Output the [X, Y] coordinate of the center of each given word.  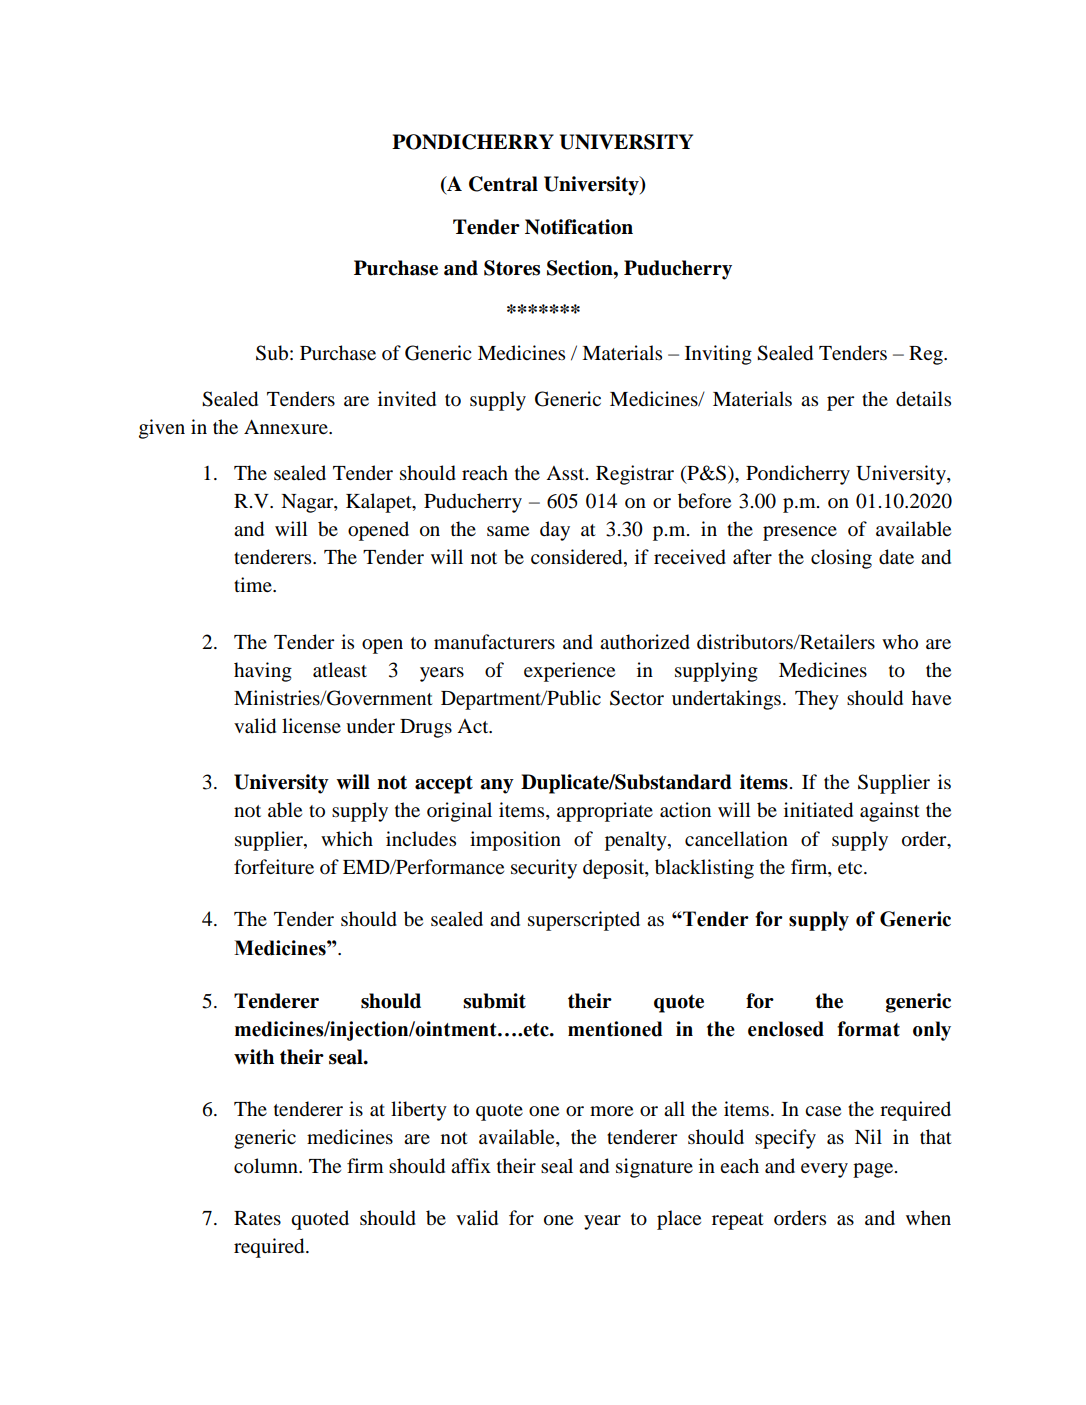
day [555, 531]
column [267, 1166]
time [254, 584]
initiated [818, 810]
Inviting [718, 355]
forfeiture [274, 867]
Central [503, 184]
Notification [579, 227]
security [544, 869]
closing [841, 559]
